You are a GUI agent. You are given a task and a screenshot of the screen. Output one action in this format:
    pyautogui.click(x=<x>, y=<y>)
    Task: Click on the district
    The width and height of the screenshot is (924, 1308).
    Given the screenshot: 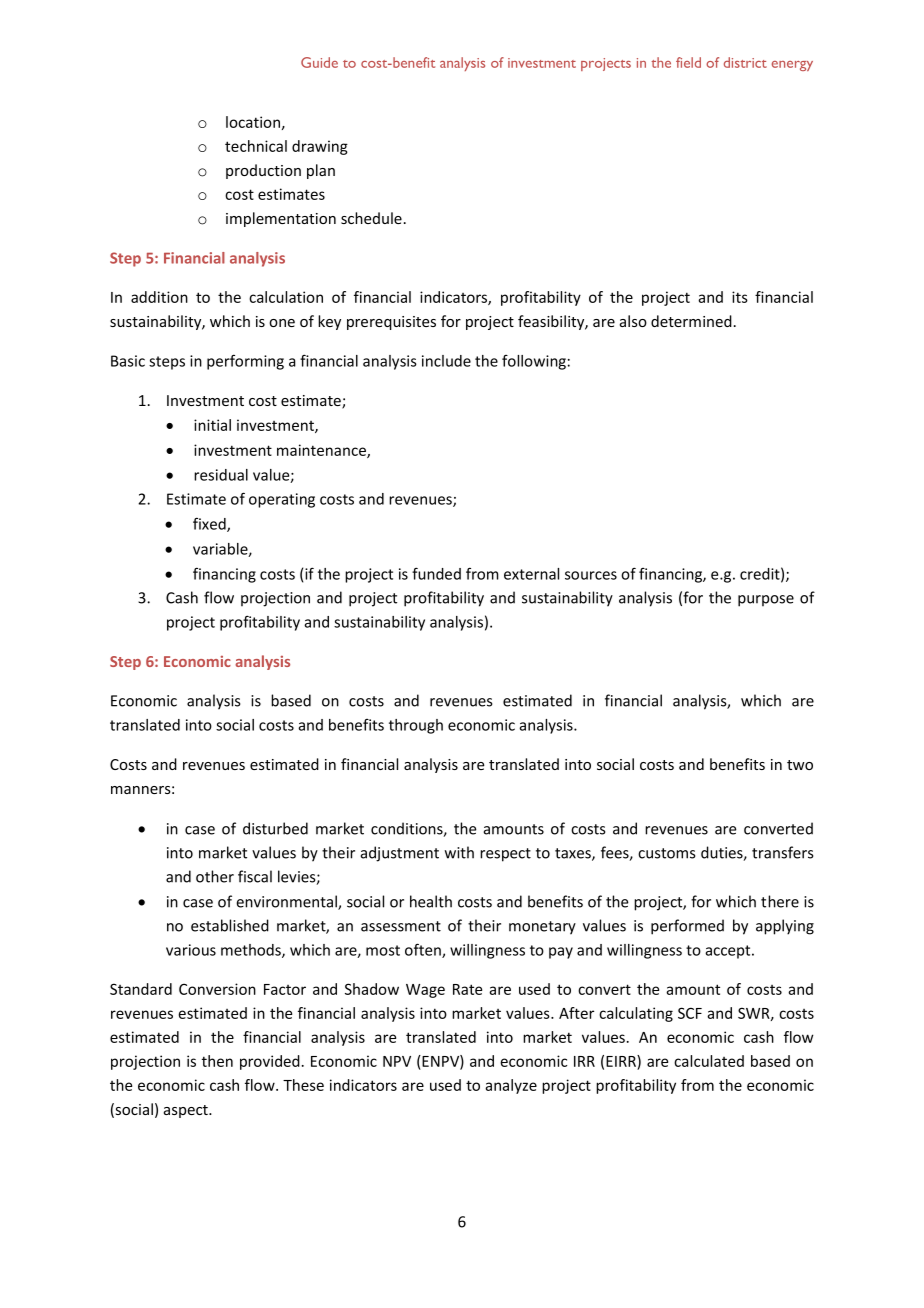 What is the action you would take?
    pyautogui.click(x=745, y=62)
